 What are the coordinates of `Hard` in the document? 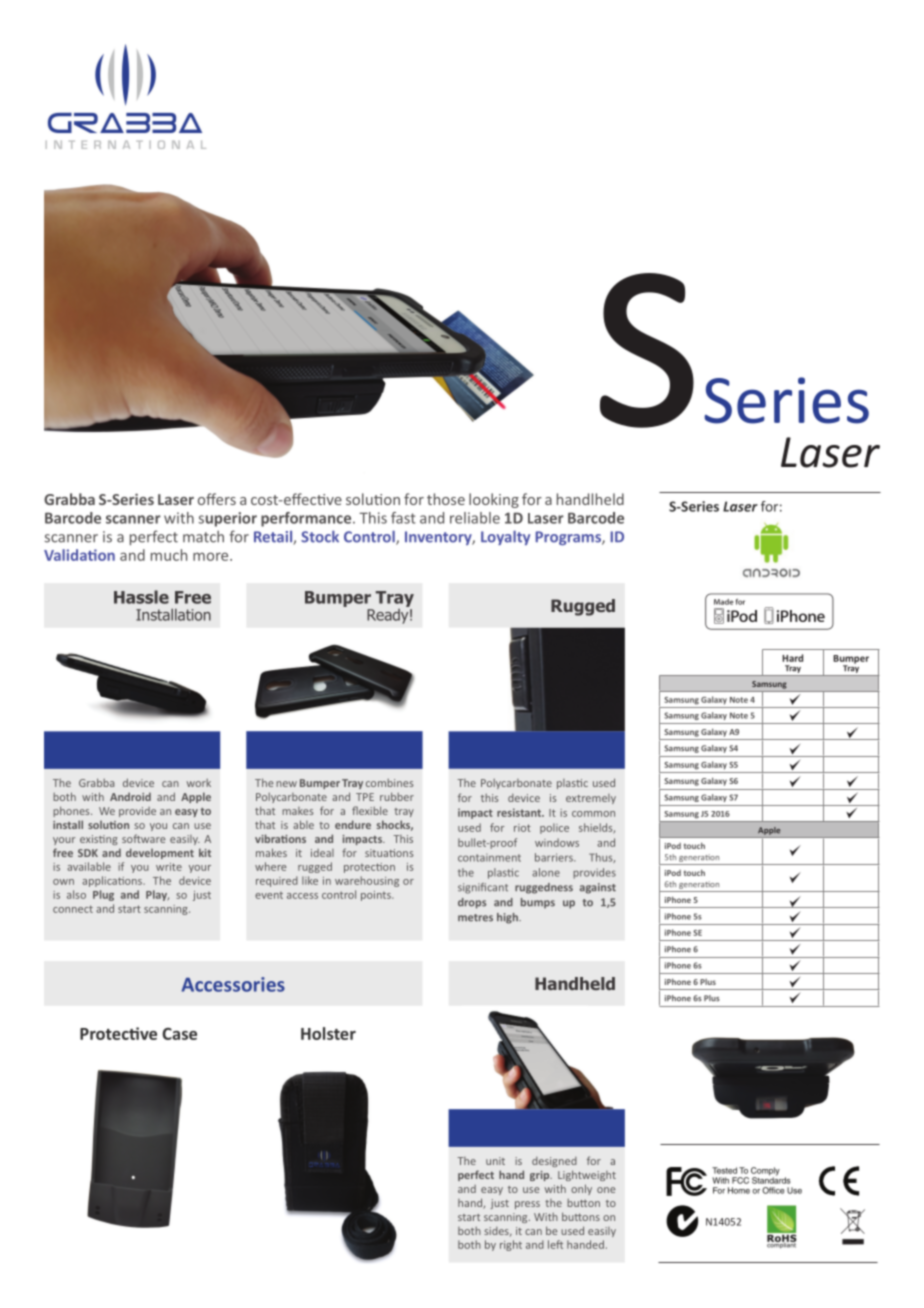 It's located at (792, 658).
